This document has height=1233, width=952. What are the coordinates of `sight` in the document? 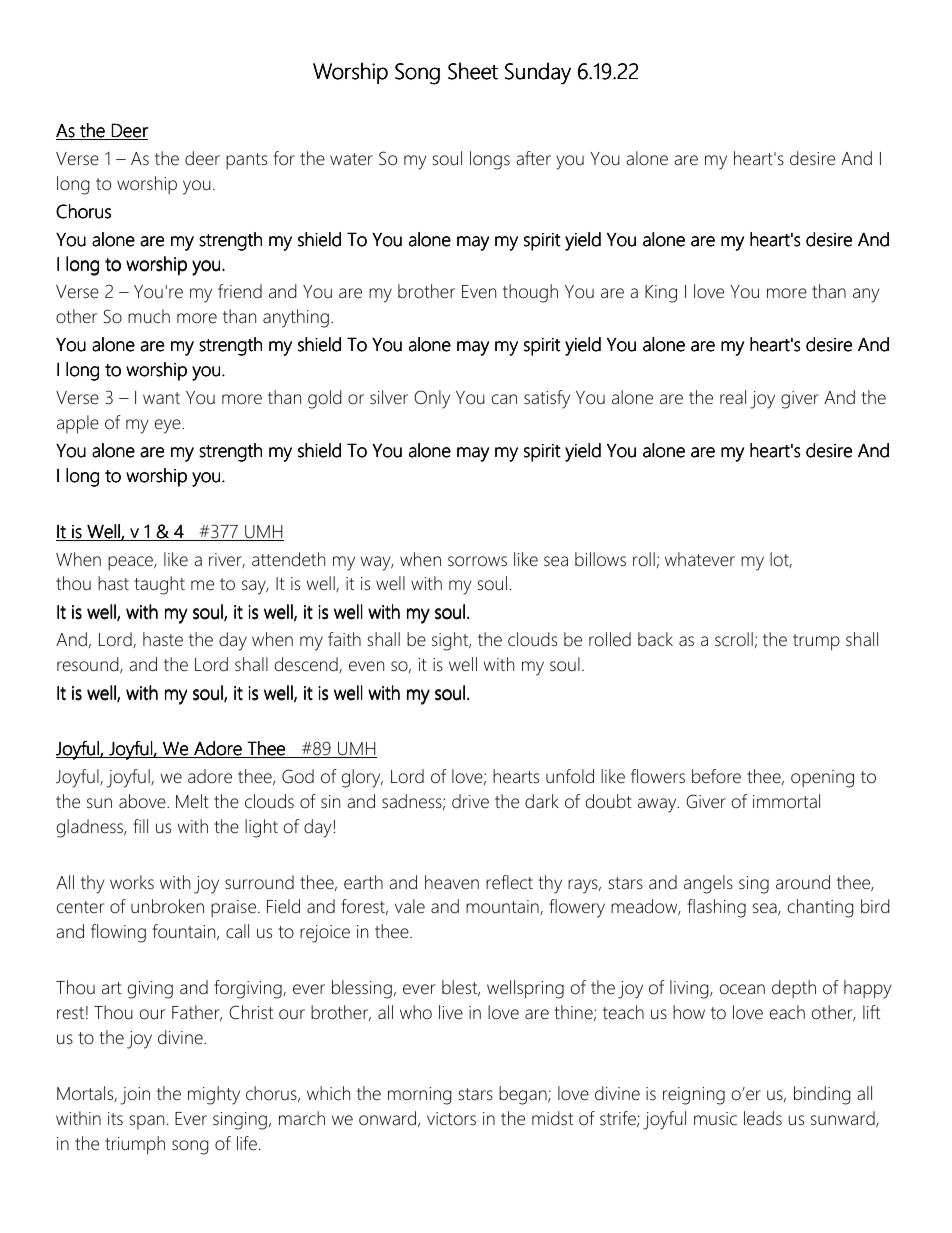 It's located at (451, 641).
